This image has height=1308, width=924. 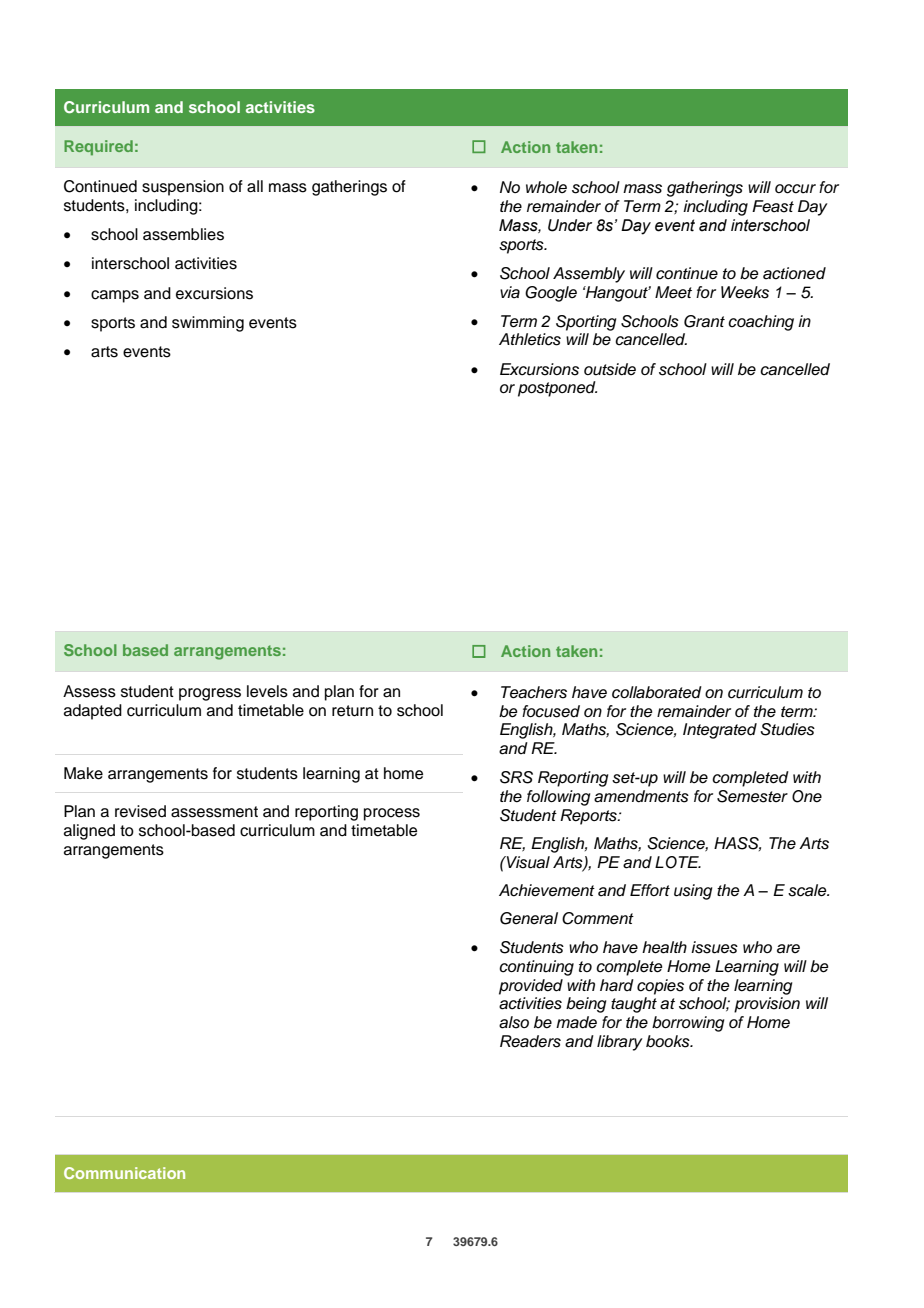 I want to click on Semester, so click(x=752, y=796).
